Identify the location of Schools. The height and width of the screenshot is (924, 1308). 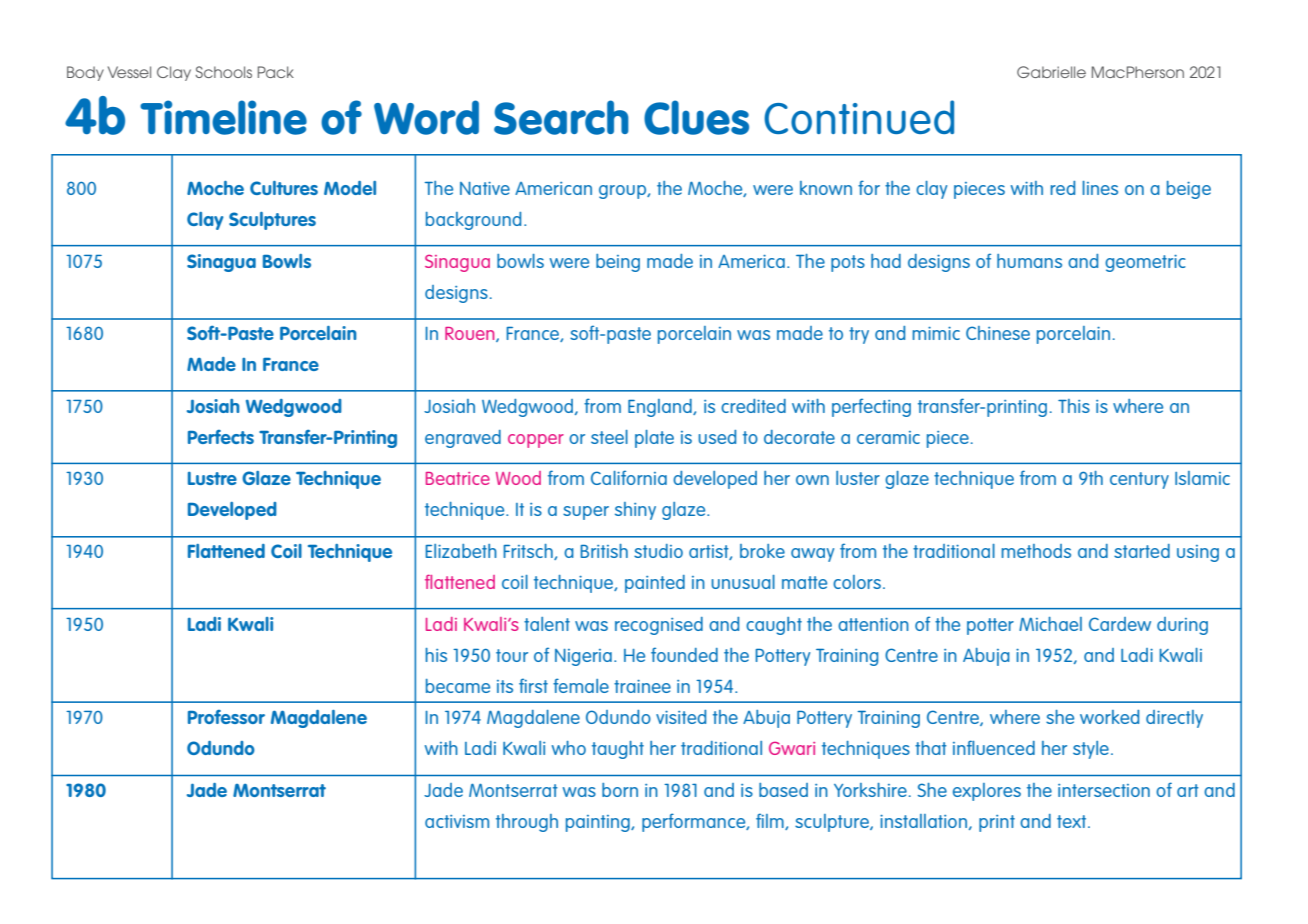
(223, 72).
